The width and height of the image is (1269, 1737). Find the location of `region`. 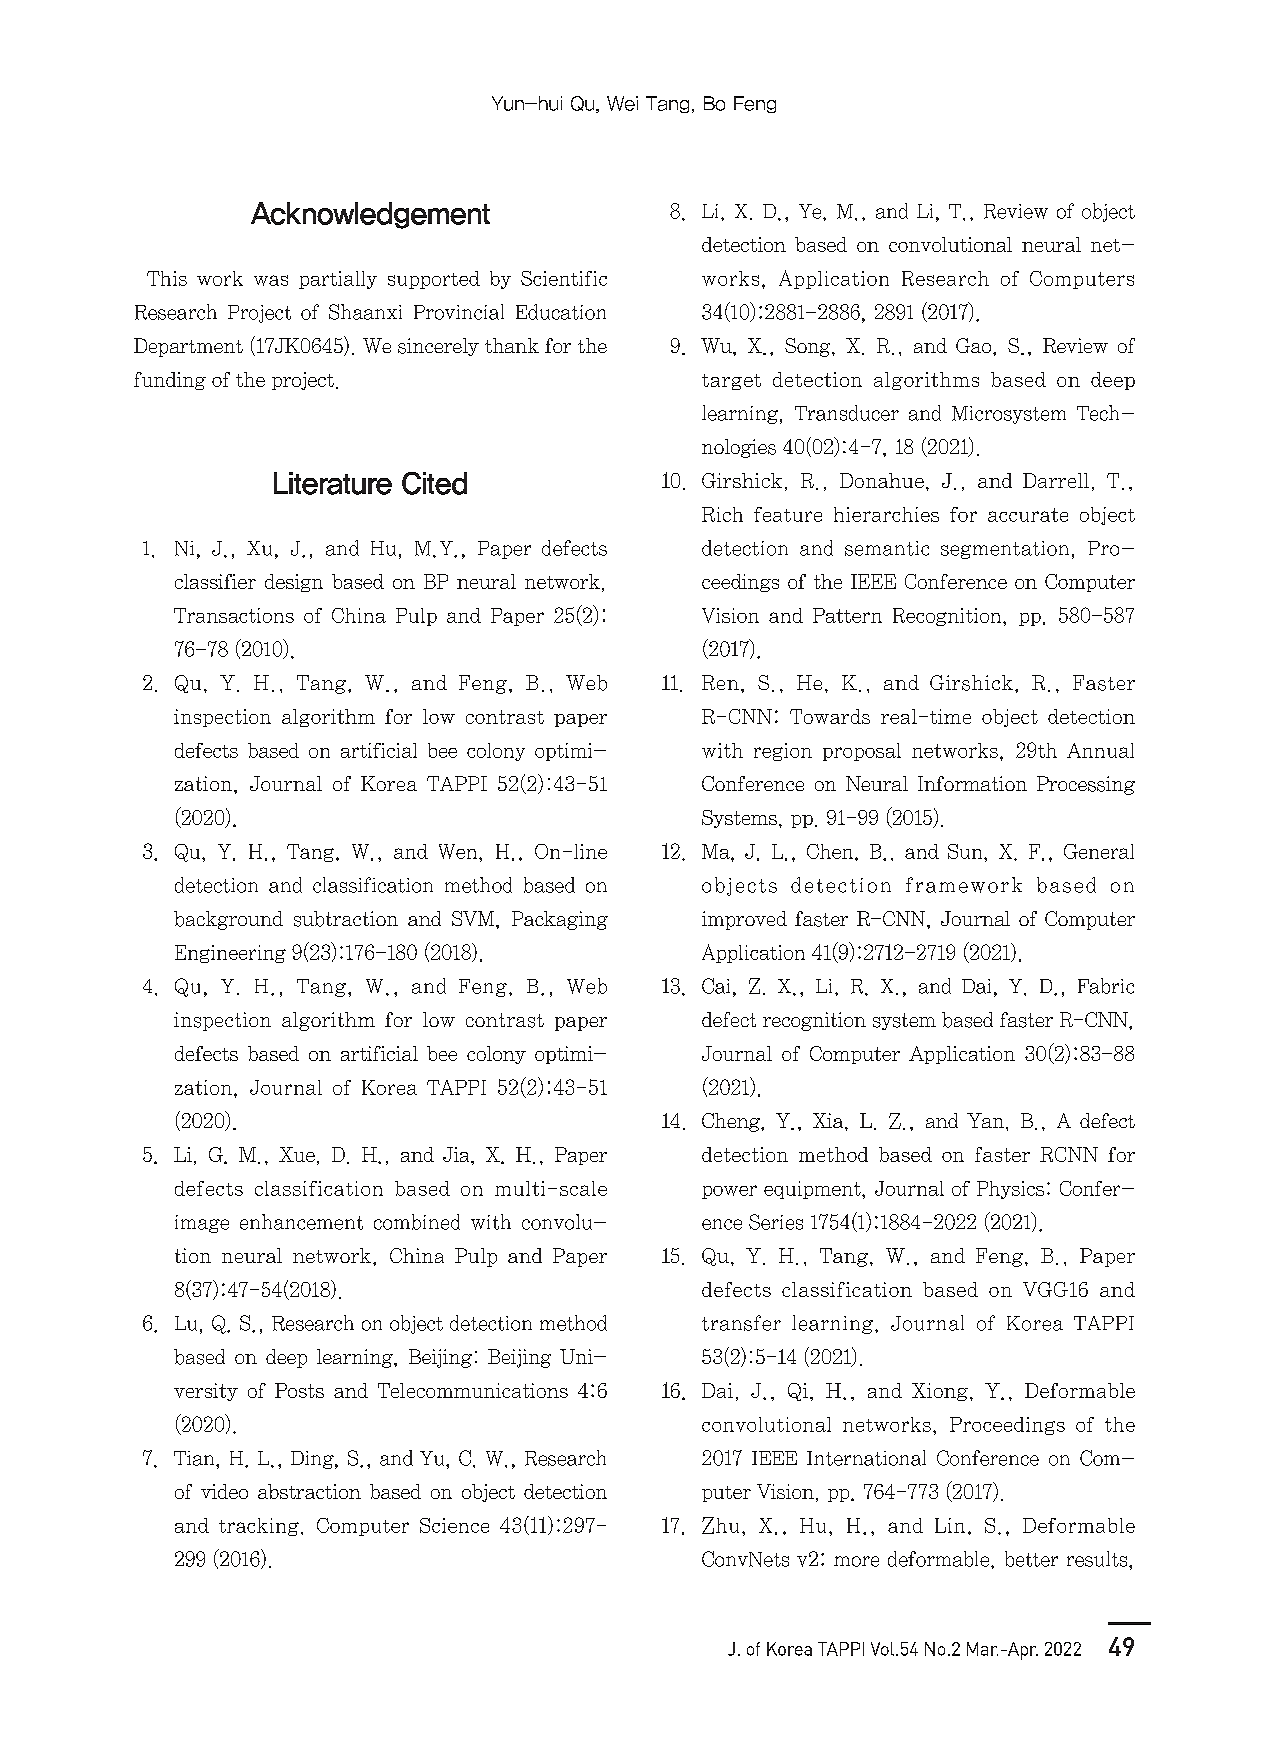

region is located at coordinates (783, 752).
